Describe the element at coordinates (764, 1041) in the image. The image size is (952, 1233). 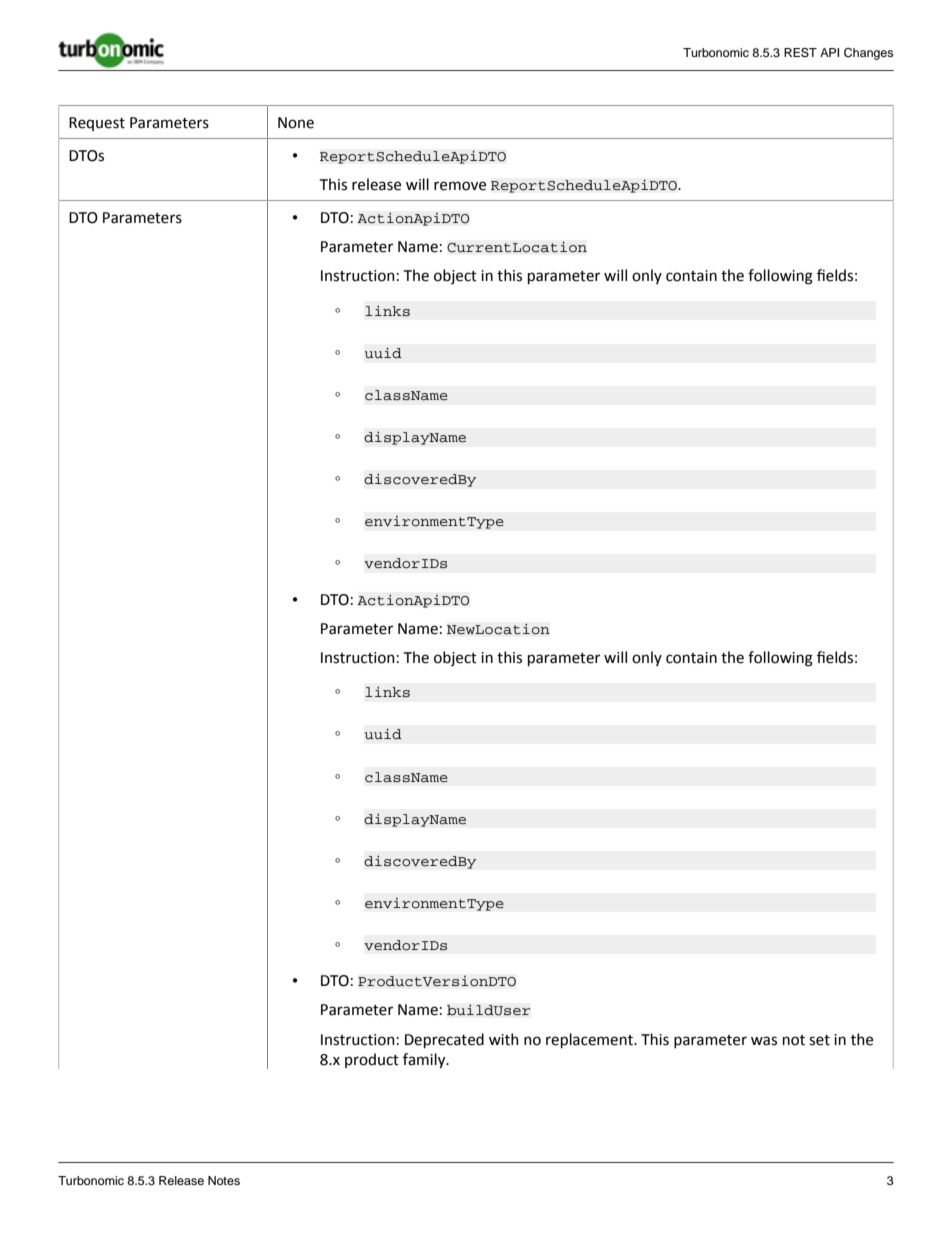
I see `was` at that location.
